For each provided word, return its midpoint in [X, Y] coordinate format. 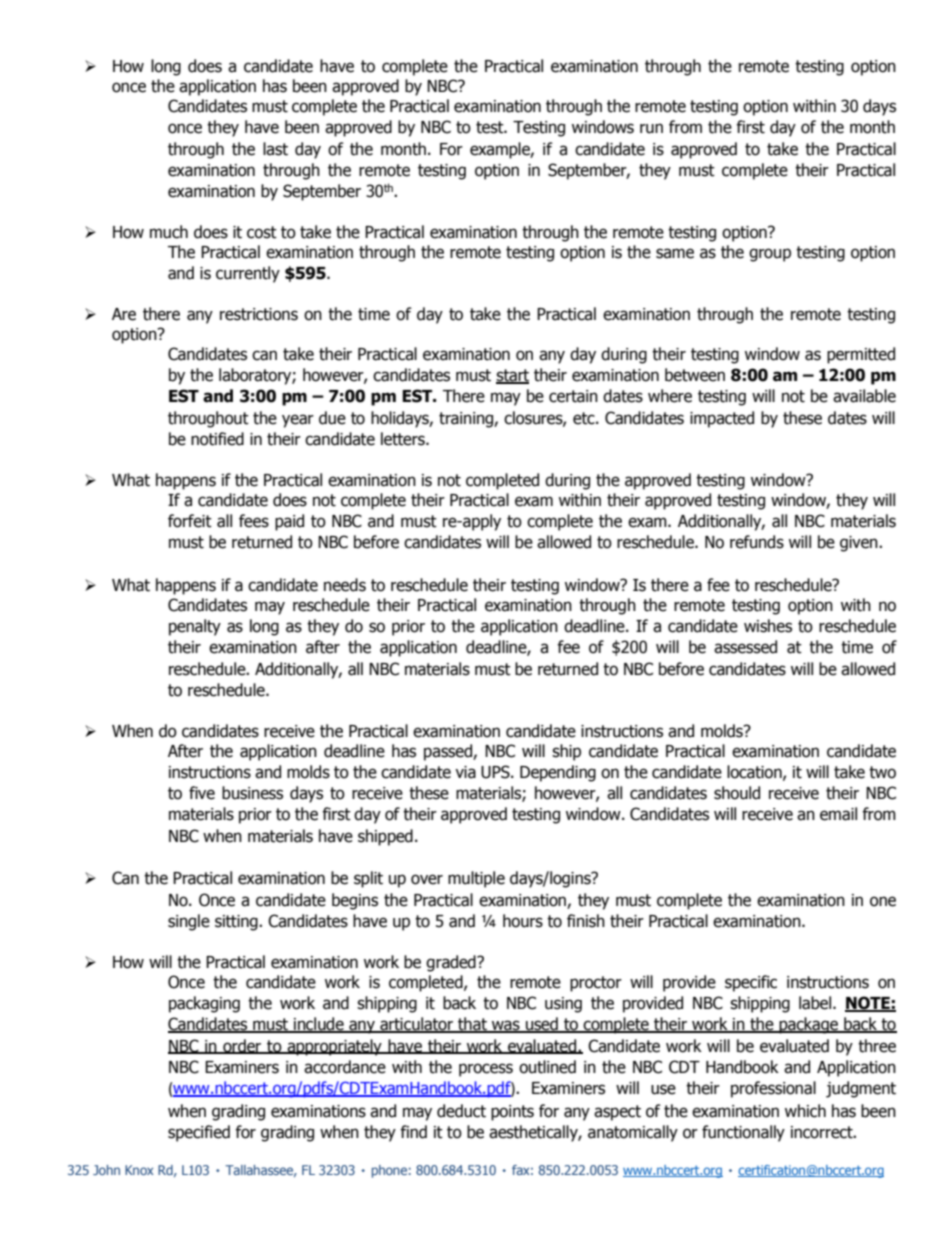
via [465, 772]
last [275, 149]
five [202, 793]
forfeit [190, 521]
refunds [757, 542]
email [838, 814]
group [770, 255]
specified [199, 1133]
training [467, 420]
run [651, 128]
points [512, 1113]
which [805, 1111]
